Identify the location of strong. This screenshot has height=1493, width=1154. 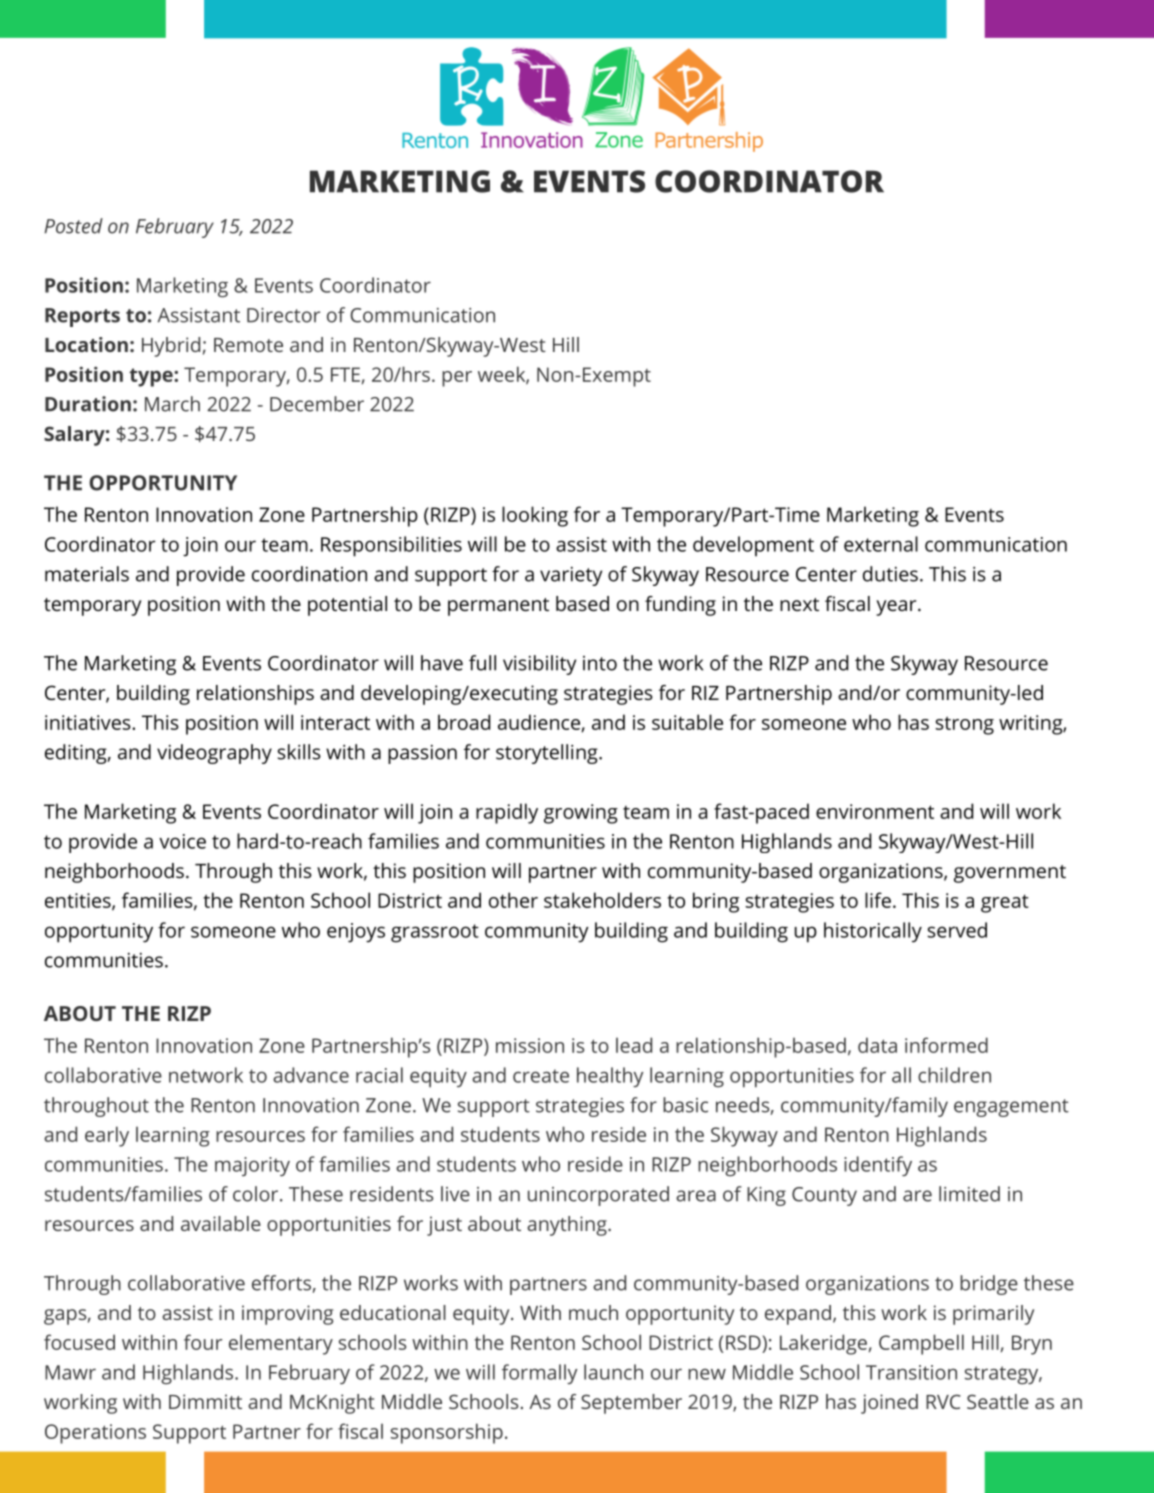
(964, 725).
